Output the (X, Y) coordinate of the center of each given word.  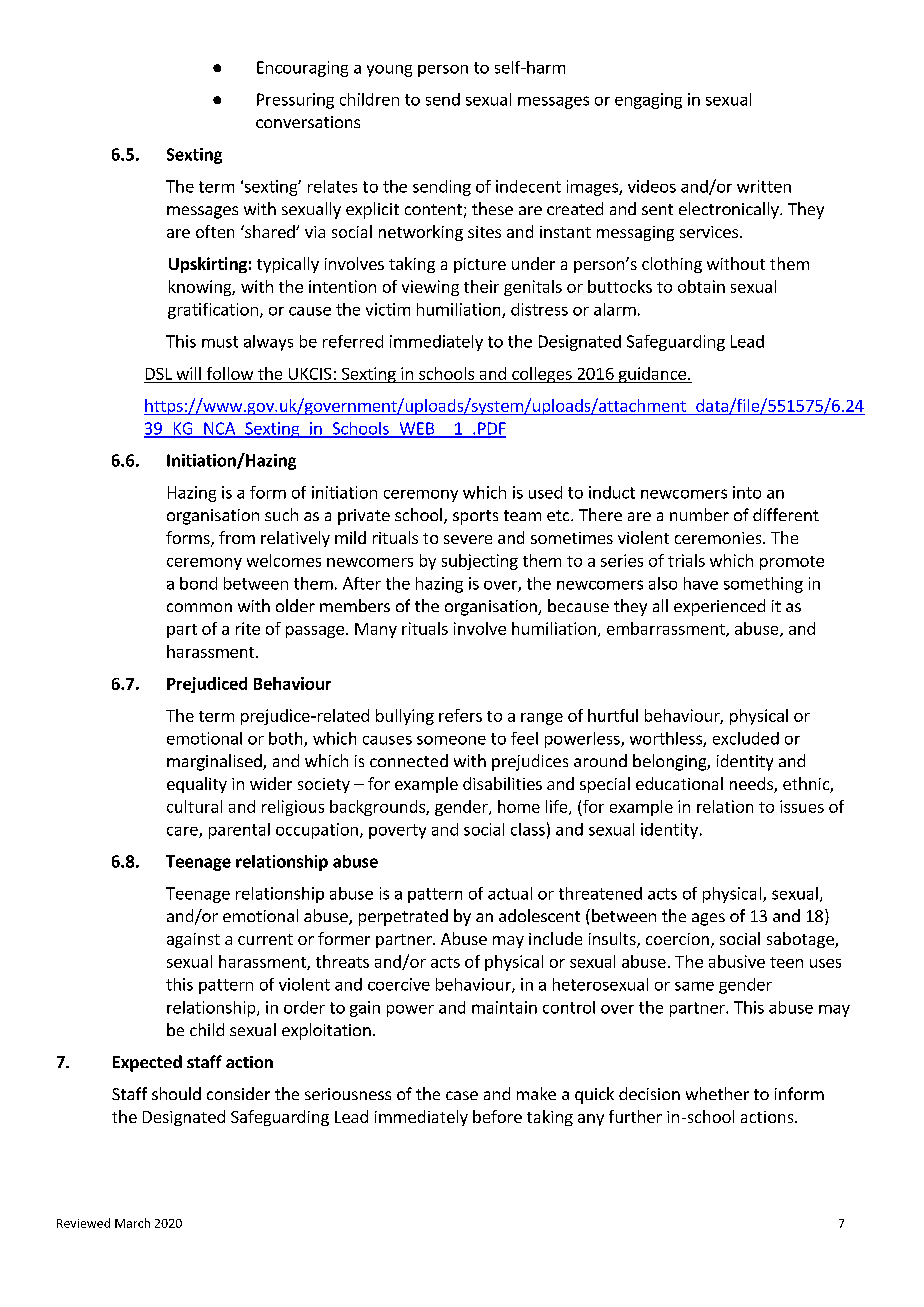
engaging (648, 101)
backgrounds (378, 808)
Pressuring (295, 101)
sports (475, 517)
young (389, 71)
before (497, 1116)
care (183, 832)
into (747, 492)
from (237, 537)
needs (752, 785)
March (132, 1223)
